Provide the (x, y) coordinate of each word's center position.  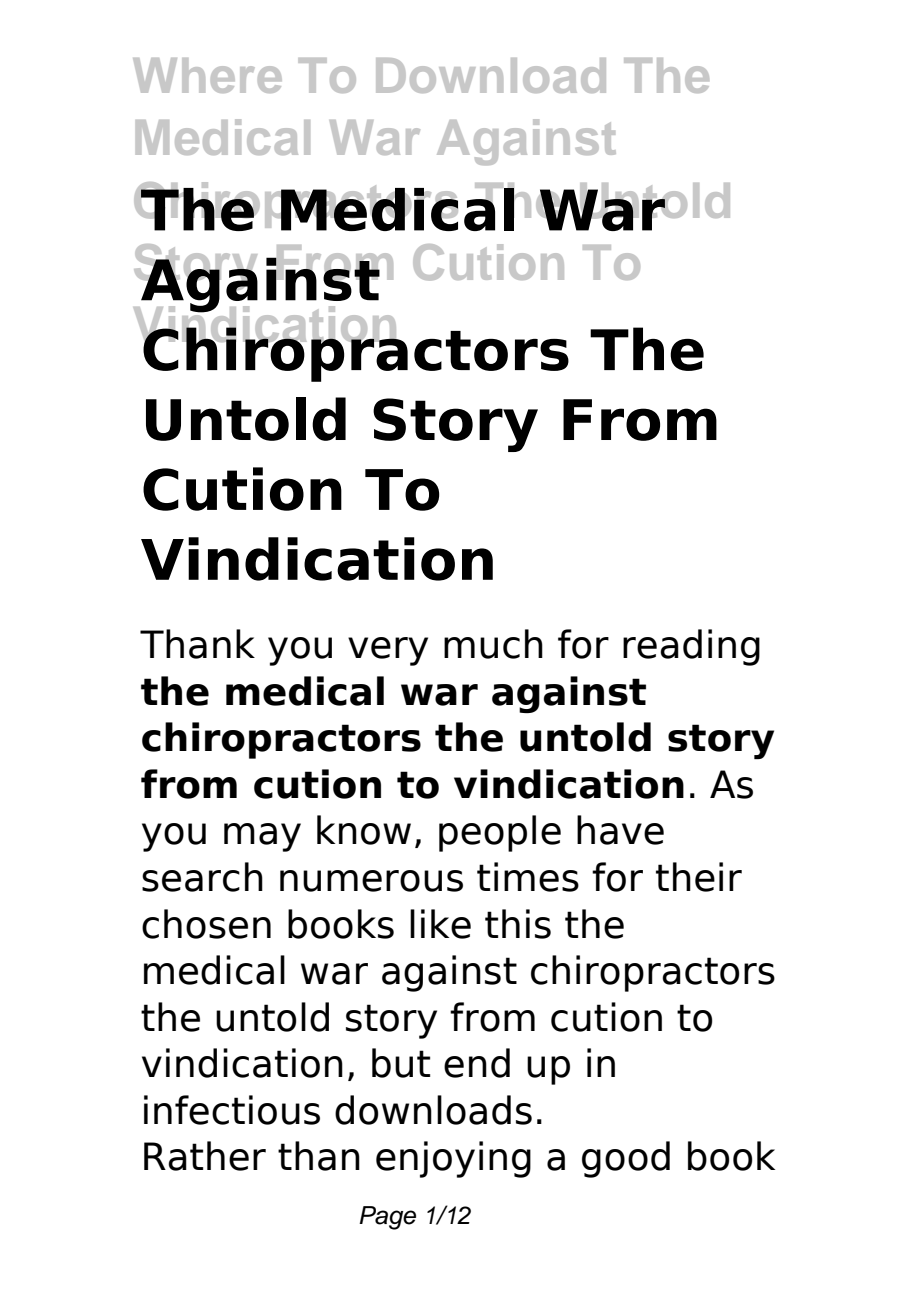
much (493, 644)
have (620, 830)
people (500, 833)
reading (691, 647)
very (388, 651)
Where (207, 75)
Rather (205, 1156)
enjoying (453, 1159)
